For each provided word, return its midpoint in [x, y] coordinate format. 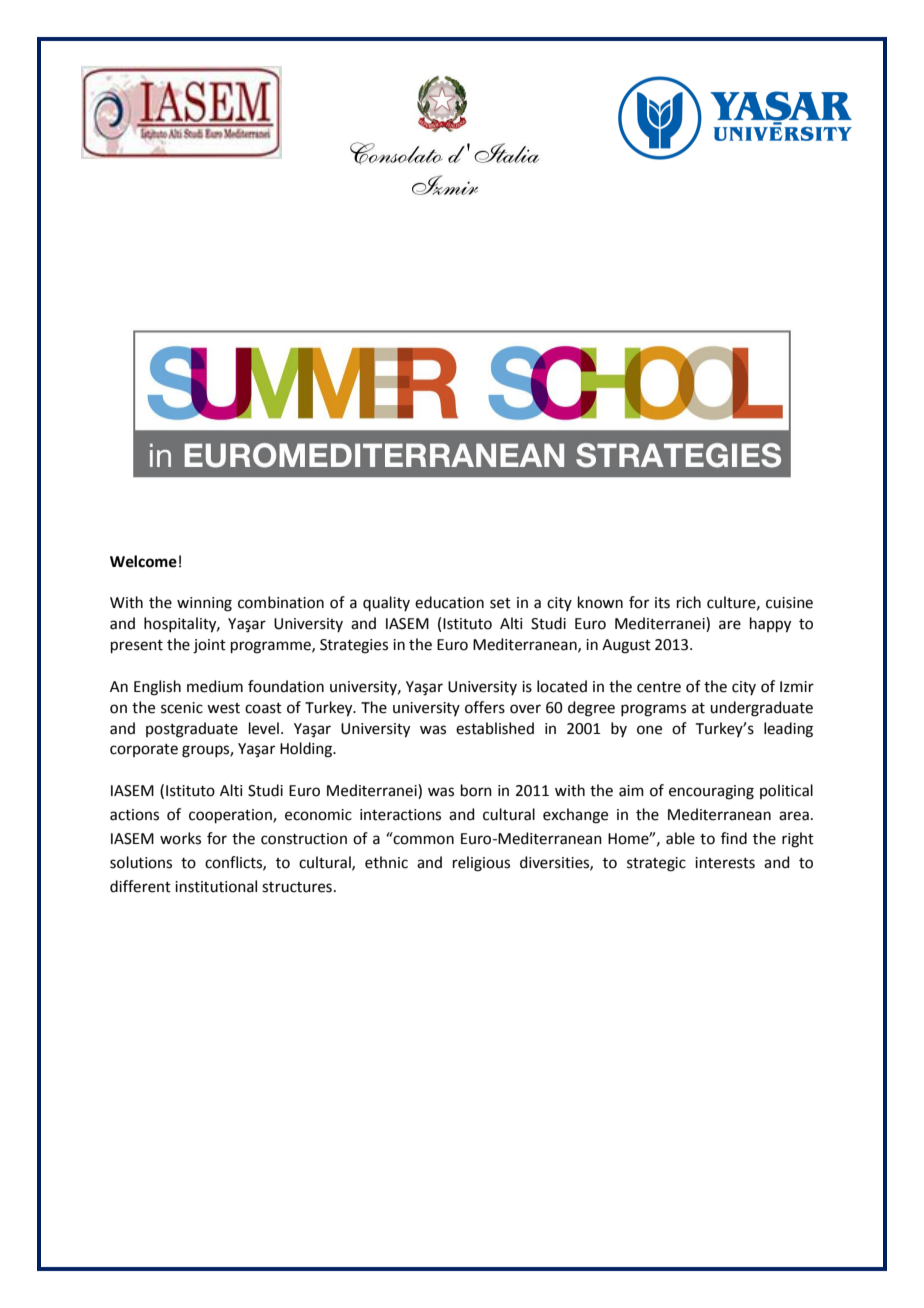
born [476, 790]
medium [215, 686]
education [449, 602]
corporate [144, 750]
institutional [216, 886]
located [562, 686]
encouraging [711, 792]
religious [481, 864]
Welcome [143, 561]
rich [689, 602]
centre [659, 687]
